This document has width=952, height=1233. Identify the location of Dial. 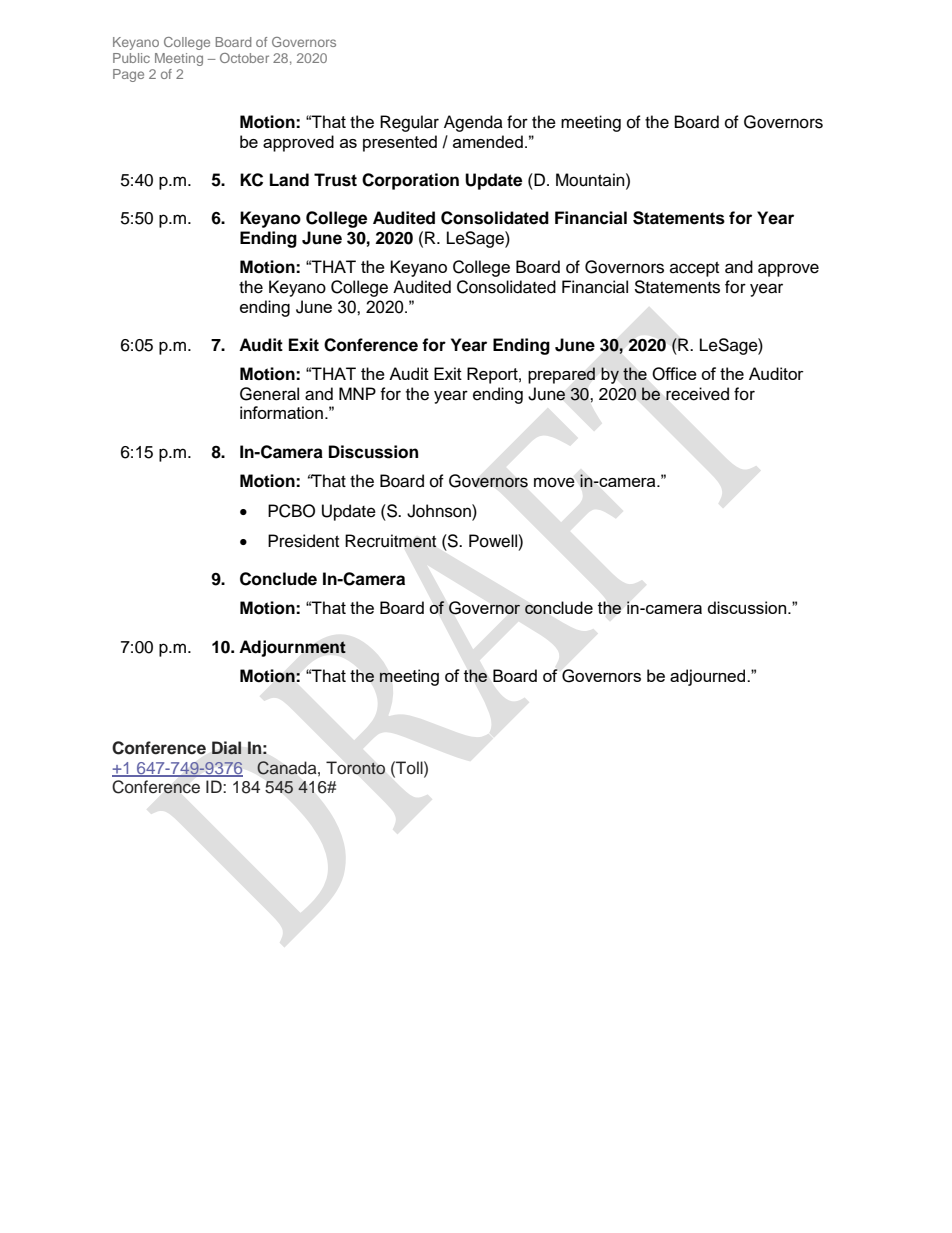
(226, 748).
